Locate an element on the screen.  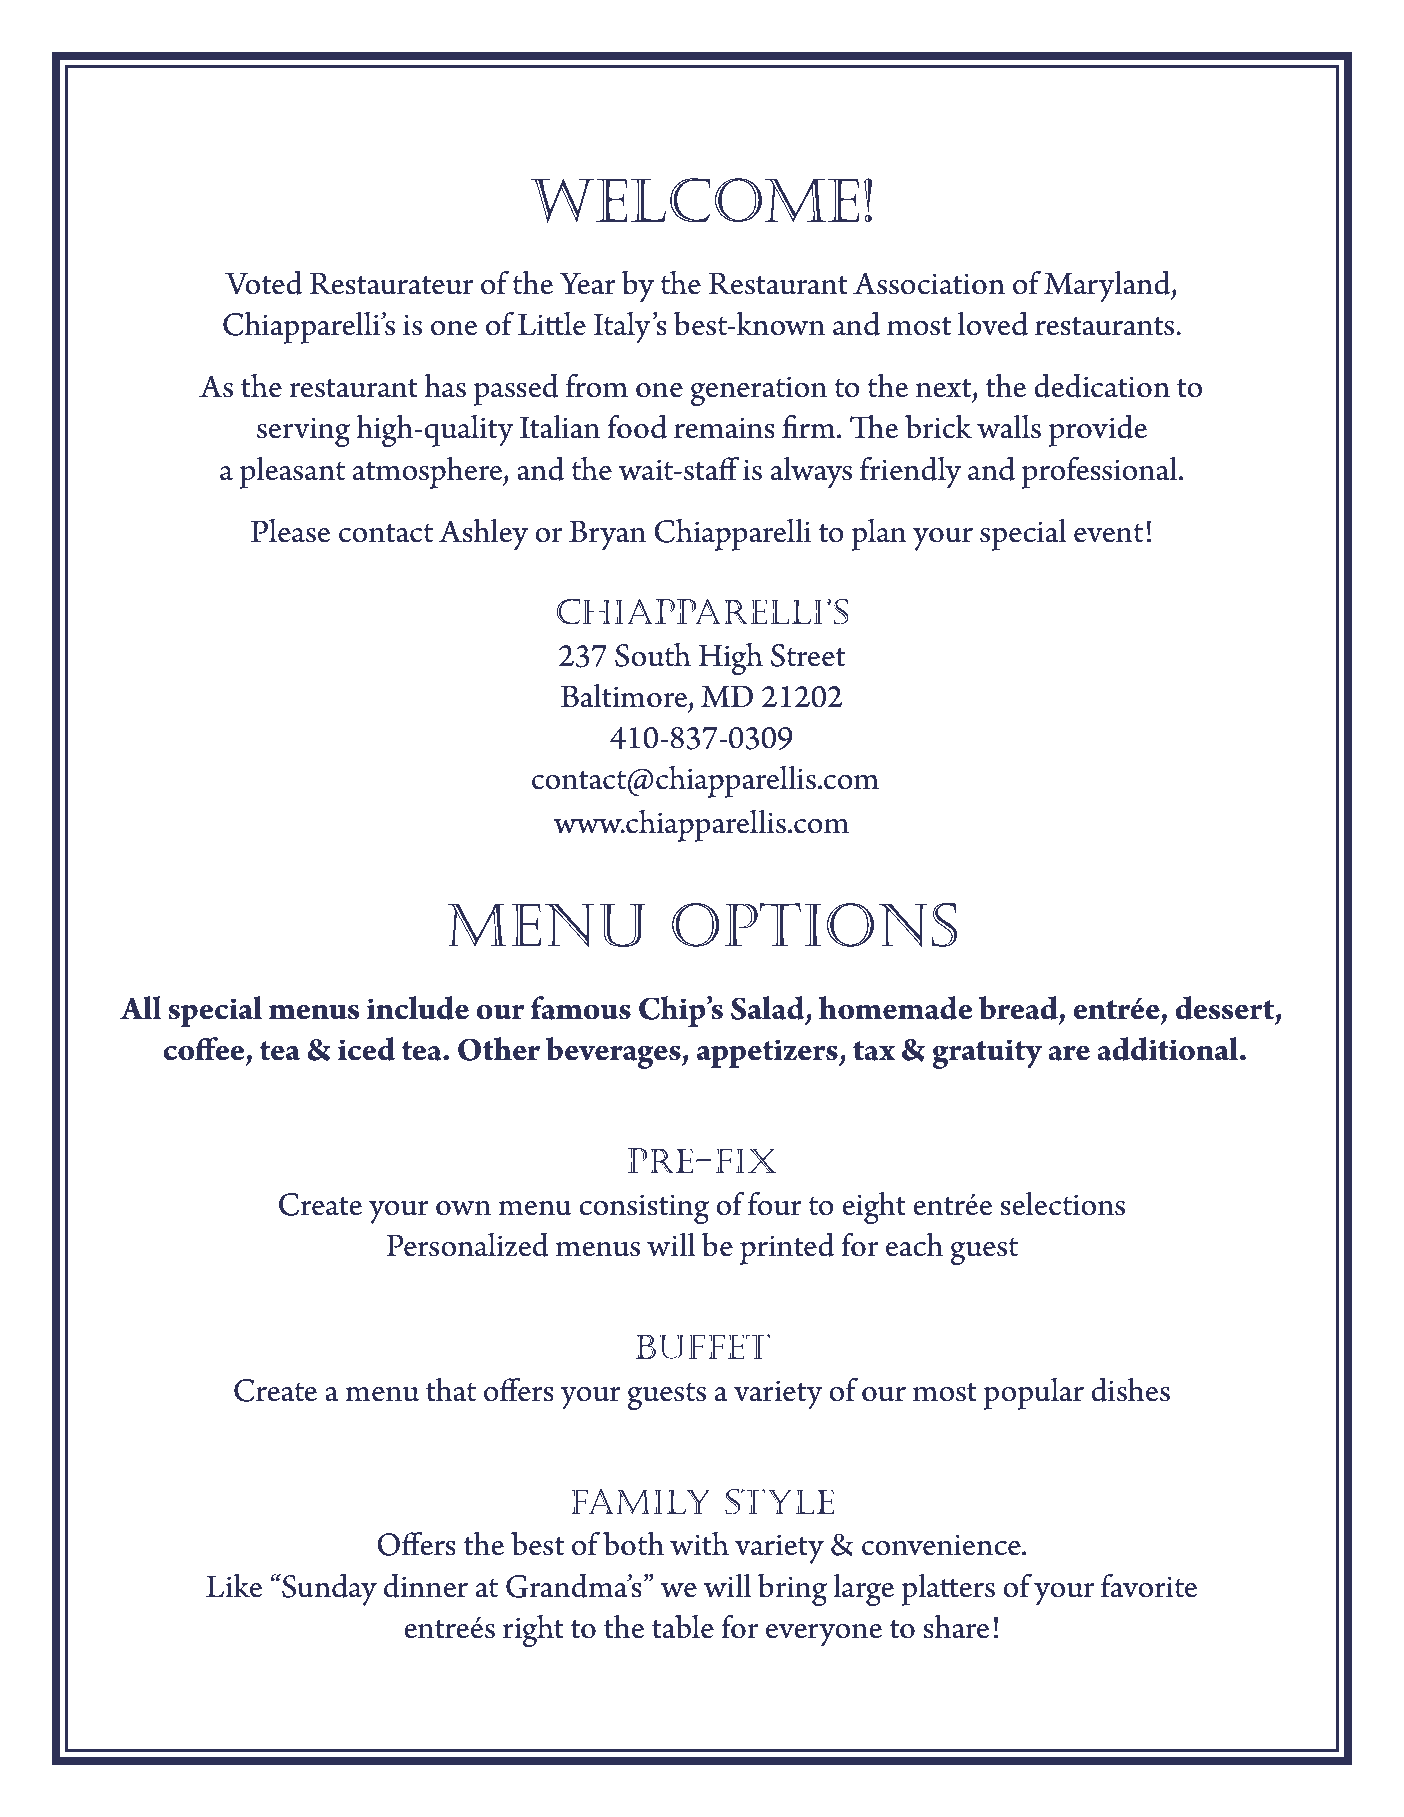
table is located at coordinates (683, 1627).
